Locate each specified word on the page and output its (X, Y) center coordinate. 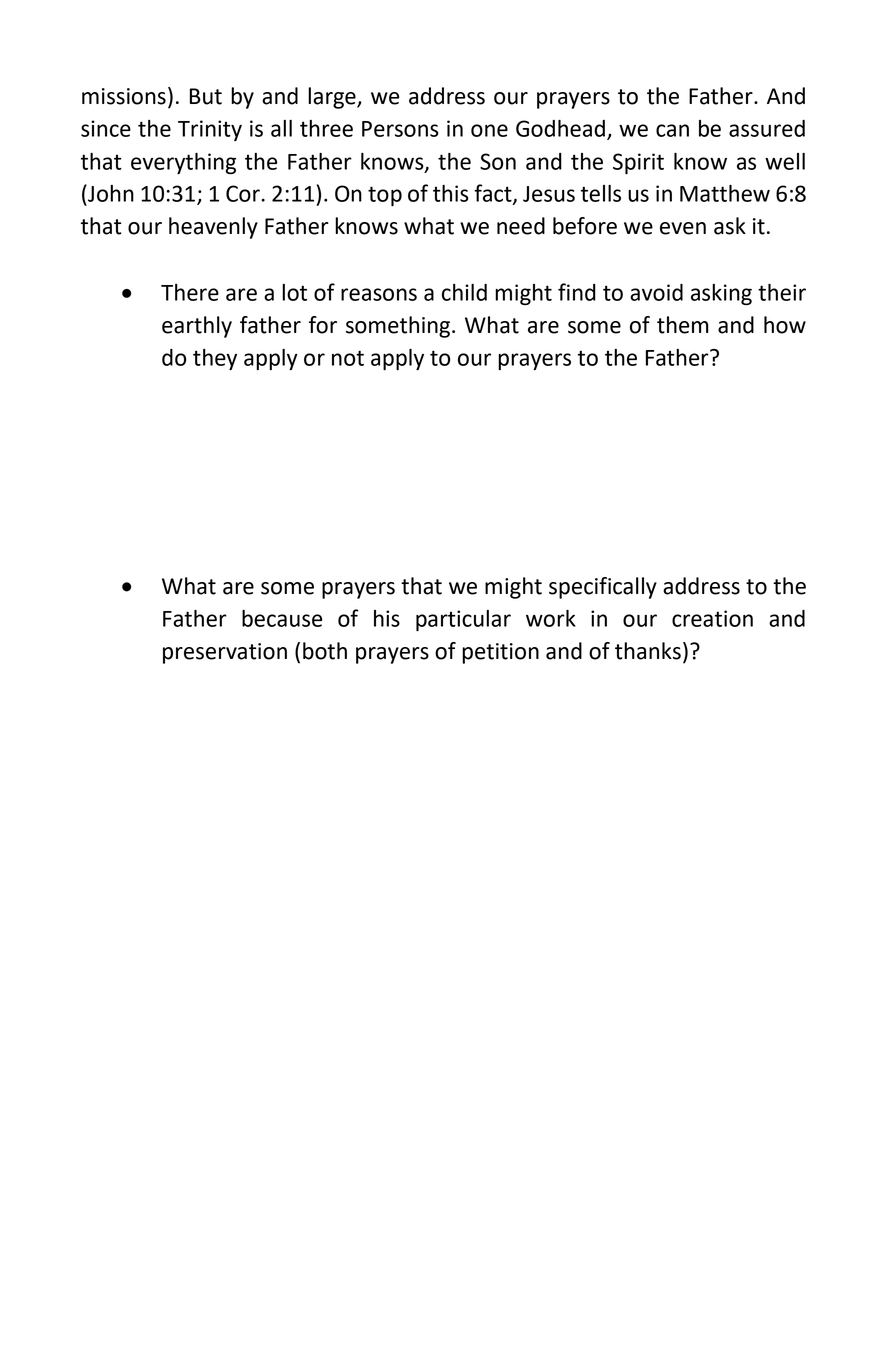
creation (712, 618)
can (672, 130)
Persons (400, 129)
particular (463, 620)
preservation (225, 653)
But (206, 96)
